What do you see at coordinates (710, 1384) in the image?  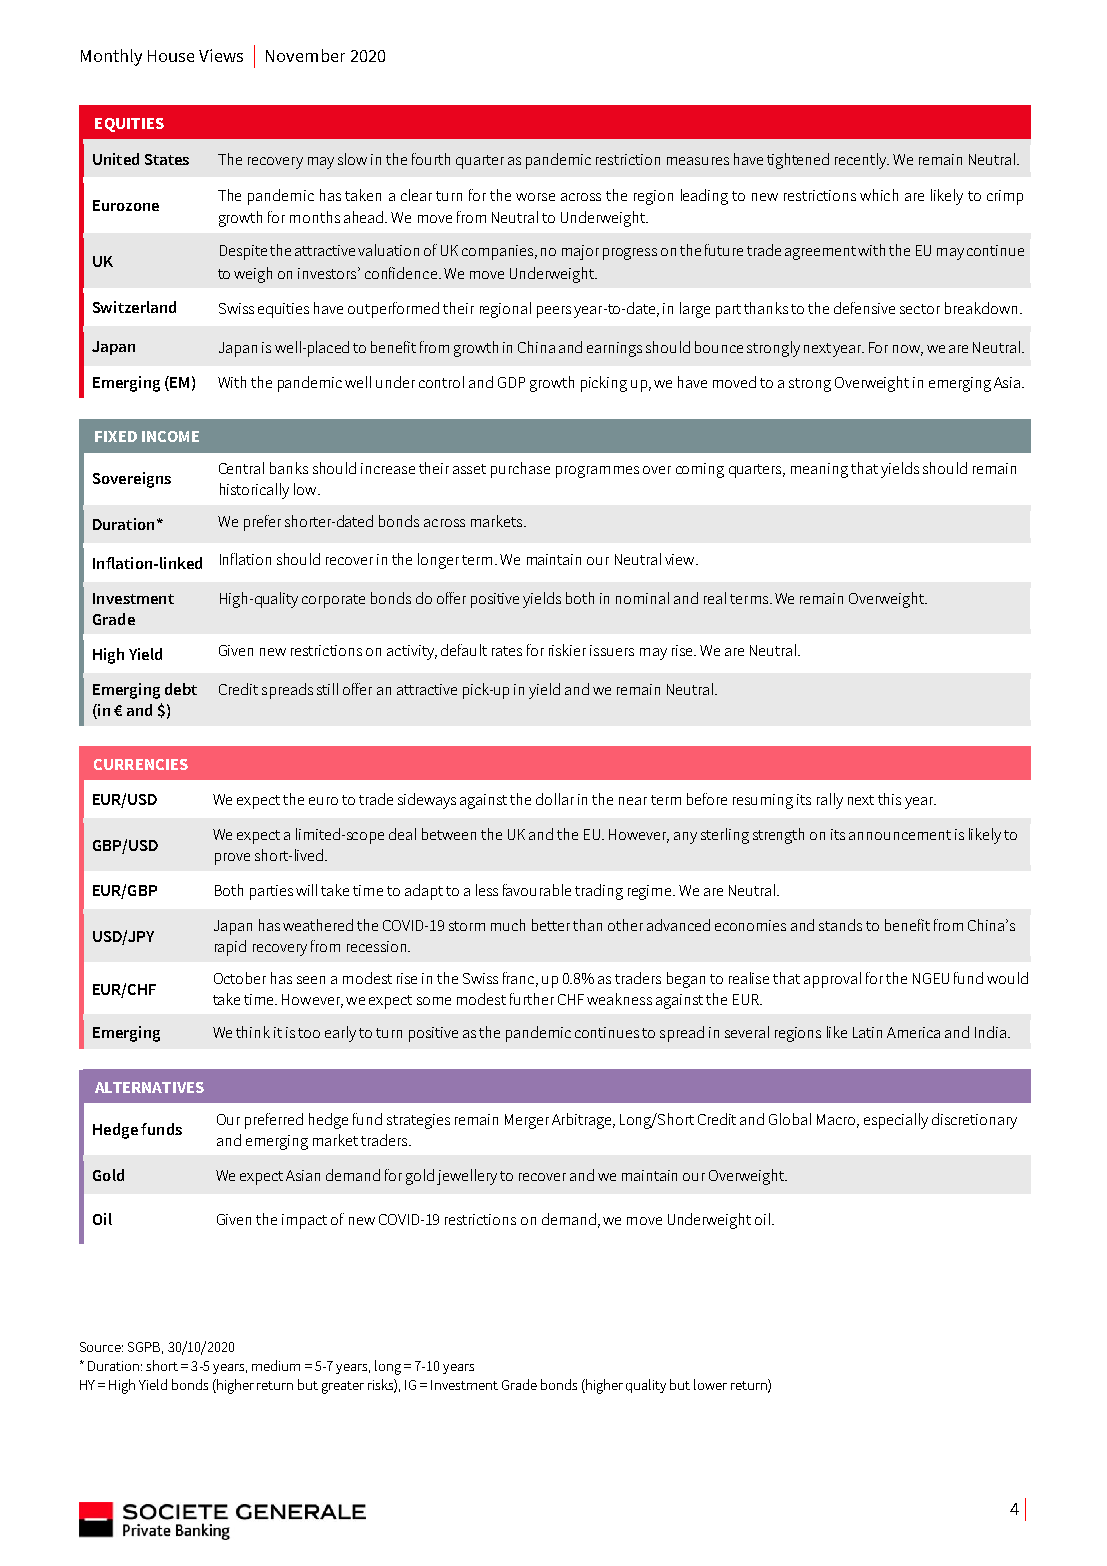 I see `lower` at bounding box center [710, 1384].
